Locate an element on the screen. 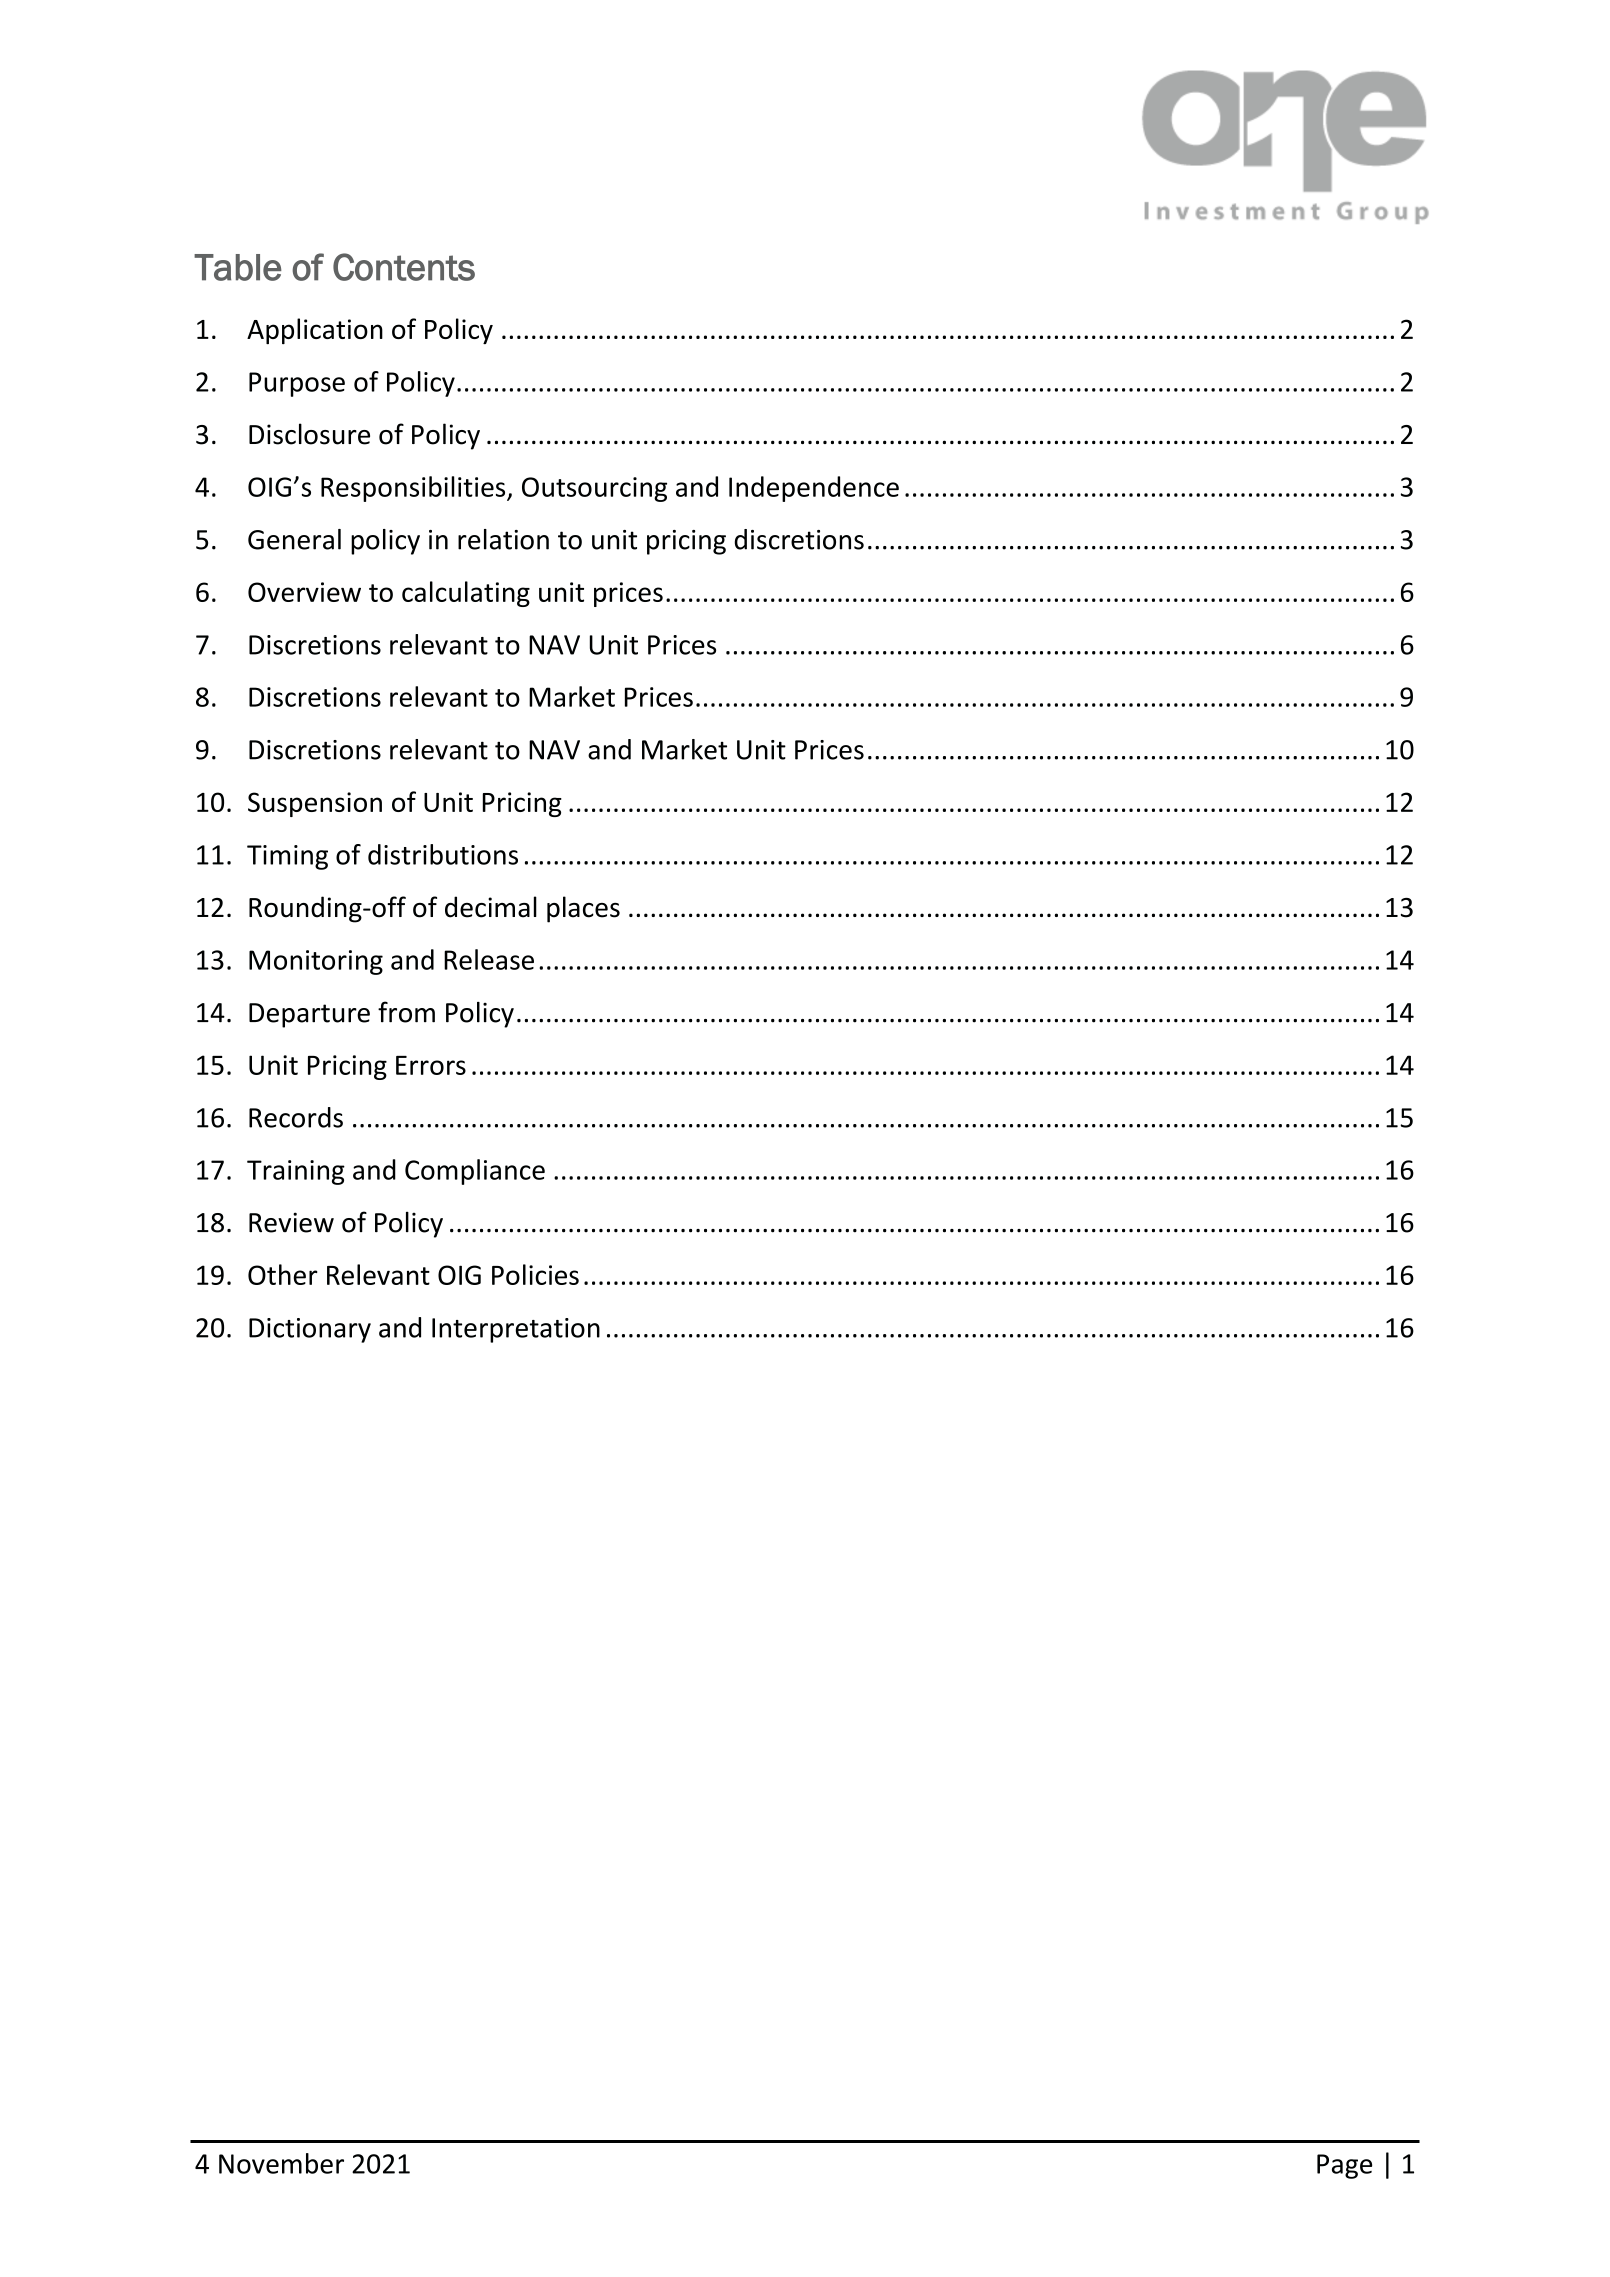 The image size is (1610, 2277). Compliance is located at coordinates (475, 1172).
